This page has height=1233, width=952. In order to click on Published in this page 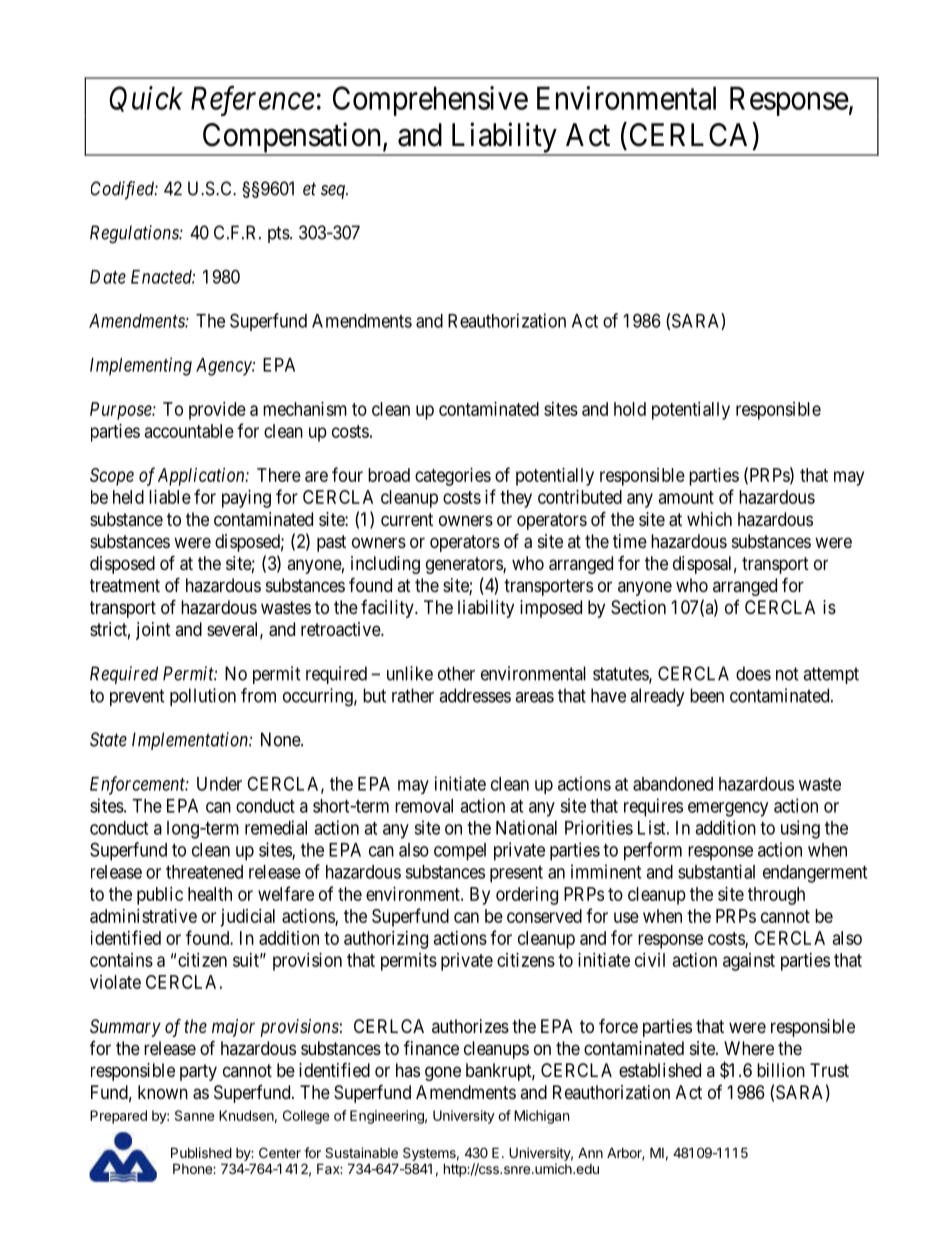, I will do `click(201, 1152)`.
